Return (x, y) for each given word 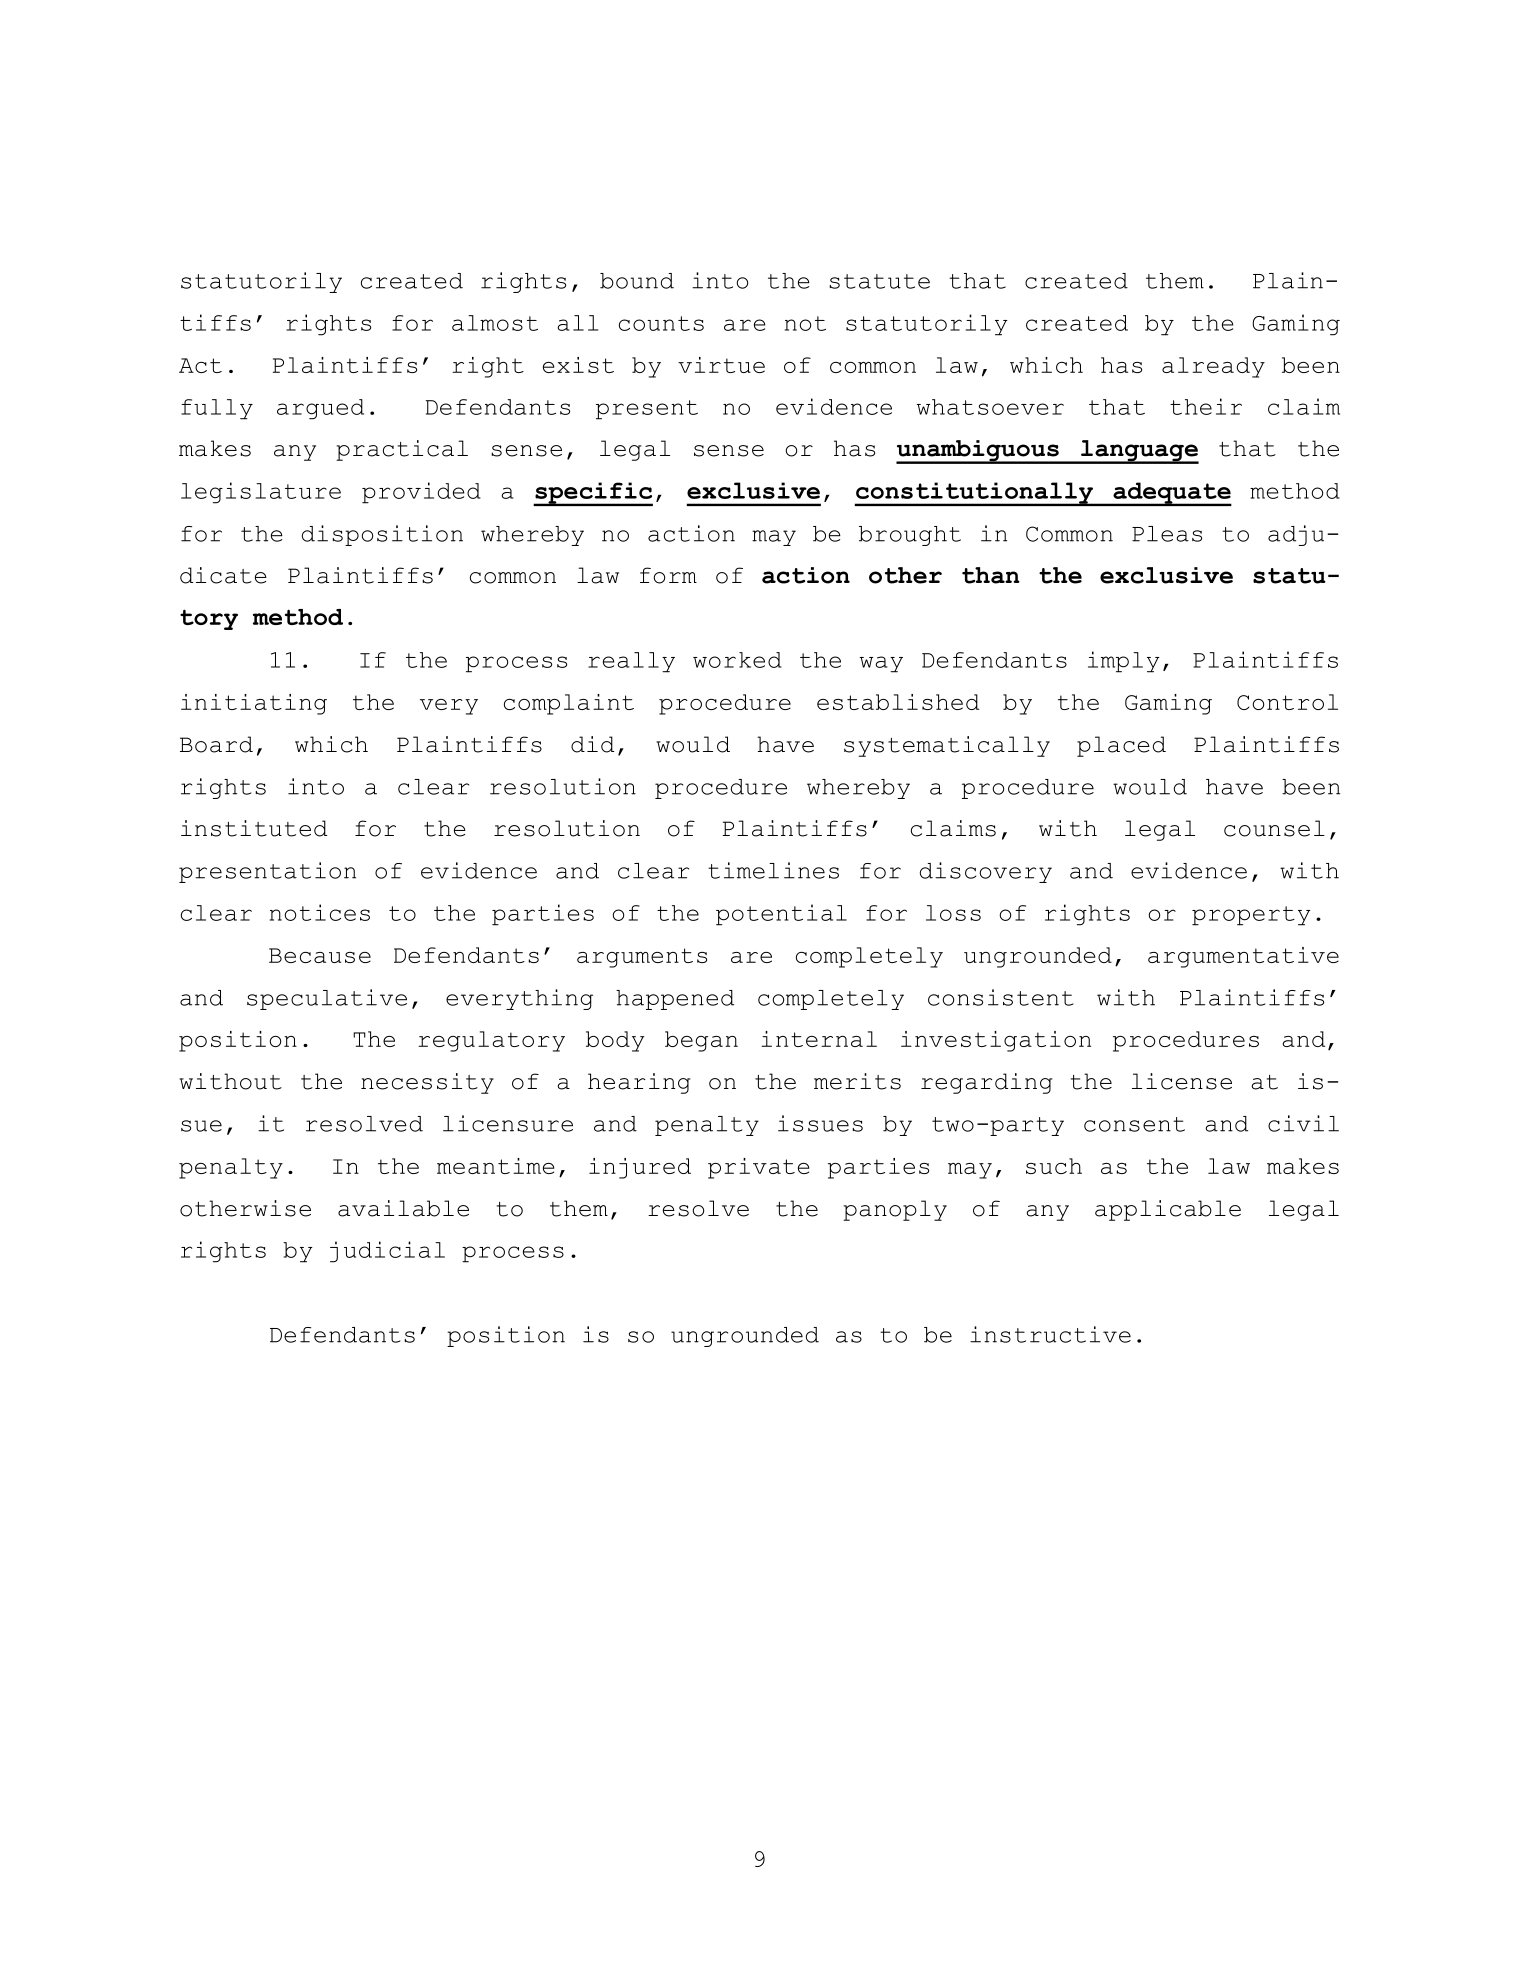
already (1213, 367)
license (1182, 1081)
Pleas (1167, 534)
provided (421, 493)
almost (495, 323)
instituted (254, 828)
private (758, 1168)
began (701, 1041)
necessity (427, 1083)
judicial (387, 1252)
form (668, 575)
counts (661, 323)
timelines (773, 870)
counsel (1274, 828)
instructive (1050, 1334)
